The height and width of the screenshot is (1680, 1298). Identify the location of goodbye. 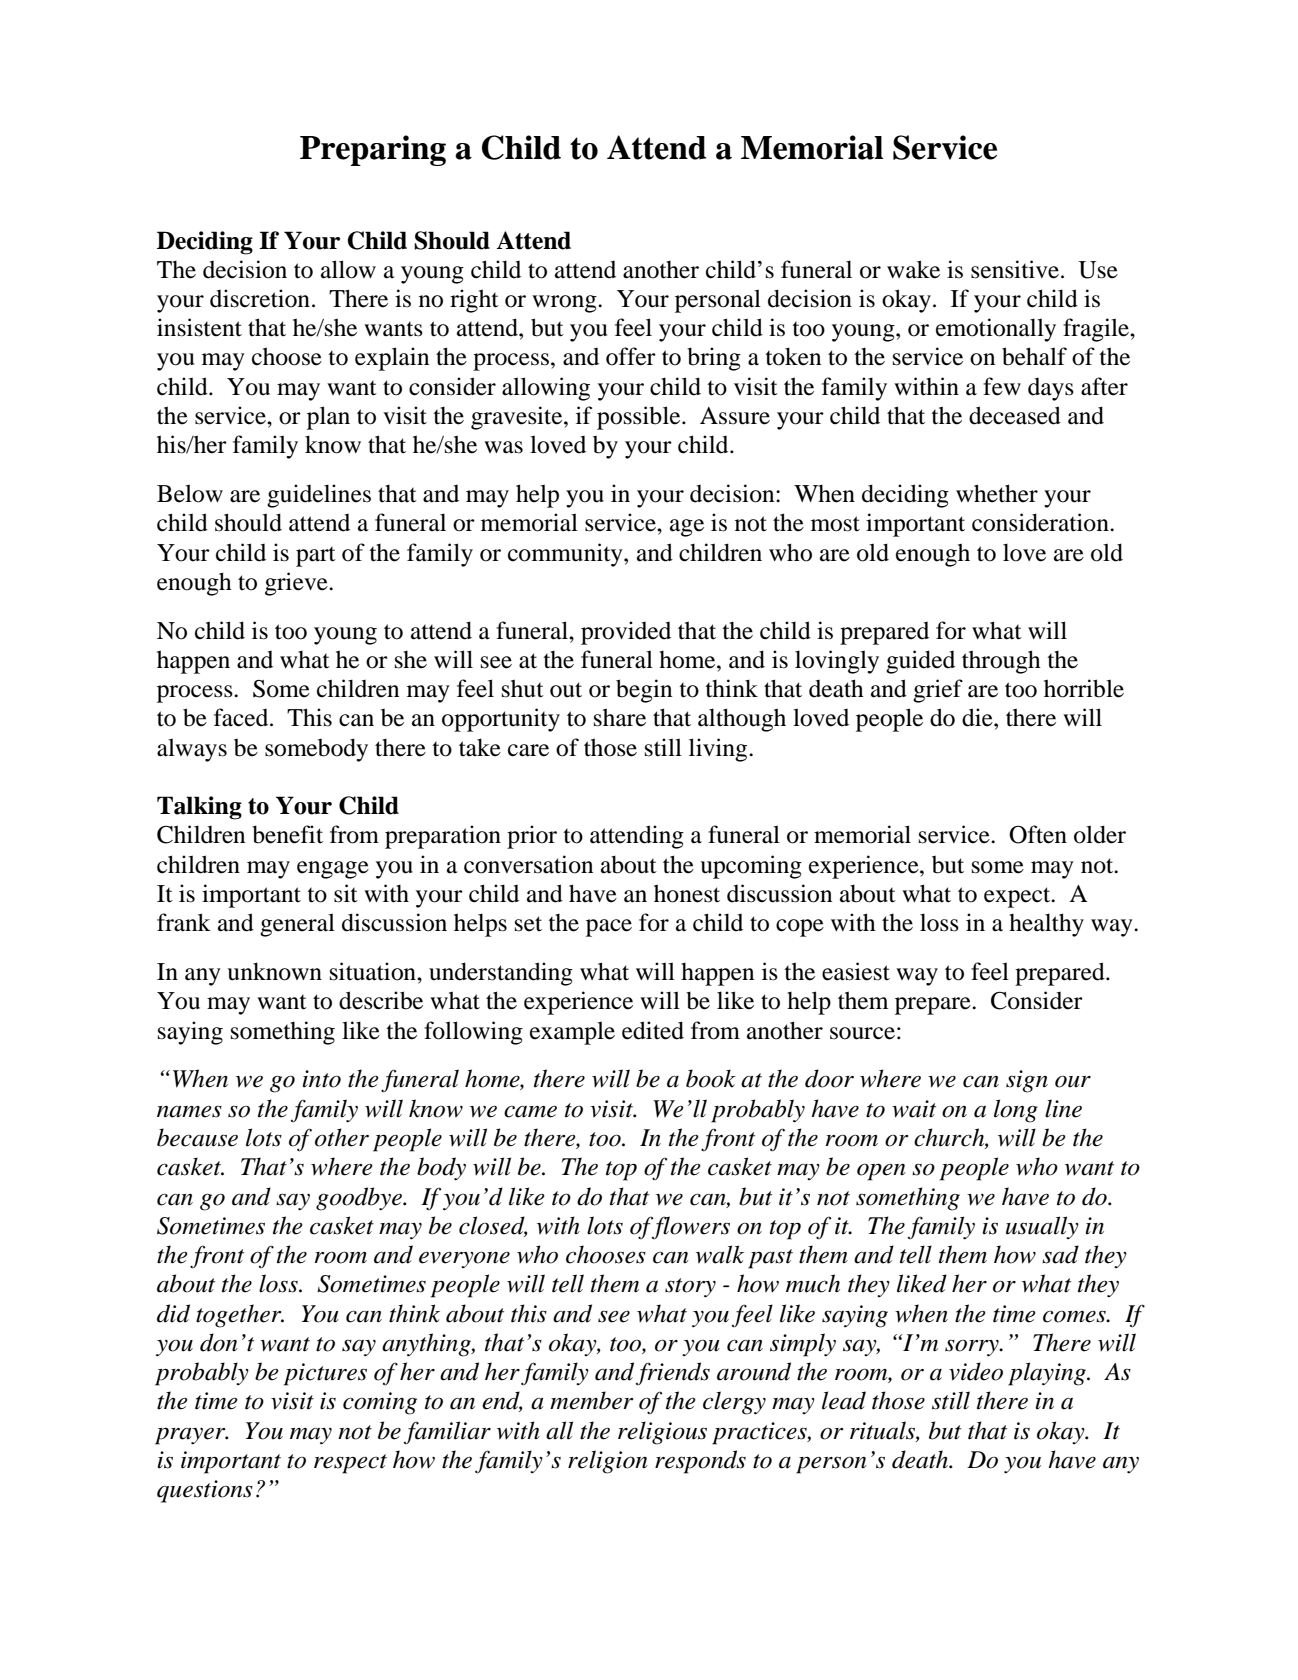
(360, 1199).
